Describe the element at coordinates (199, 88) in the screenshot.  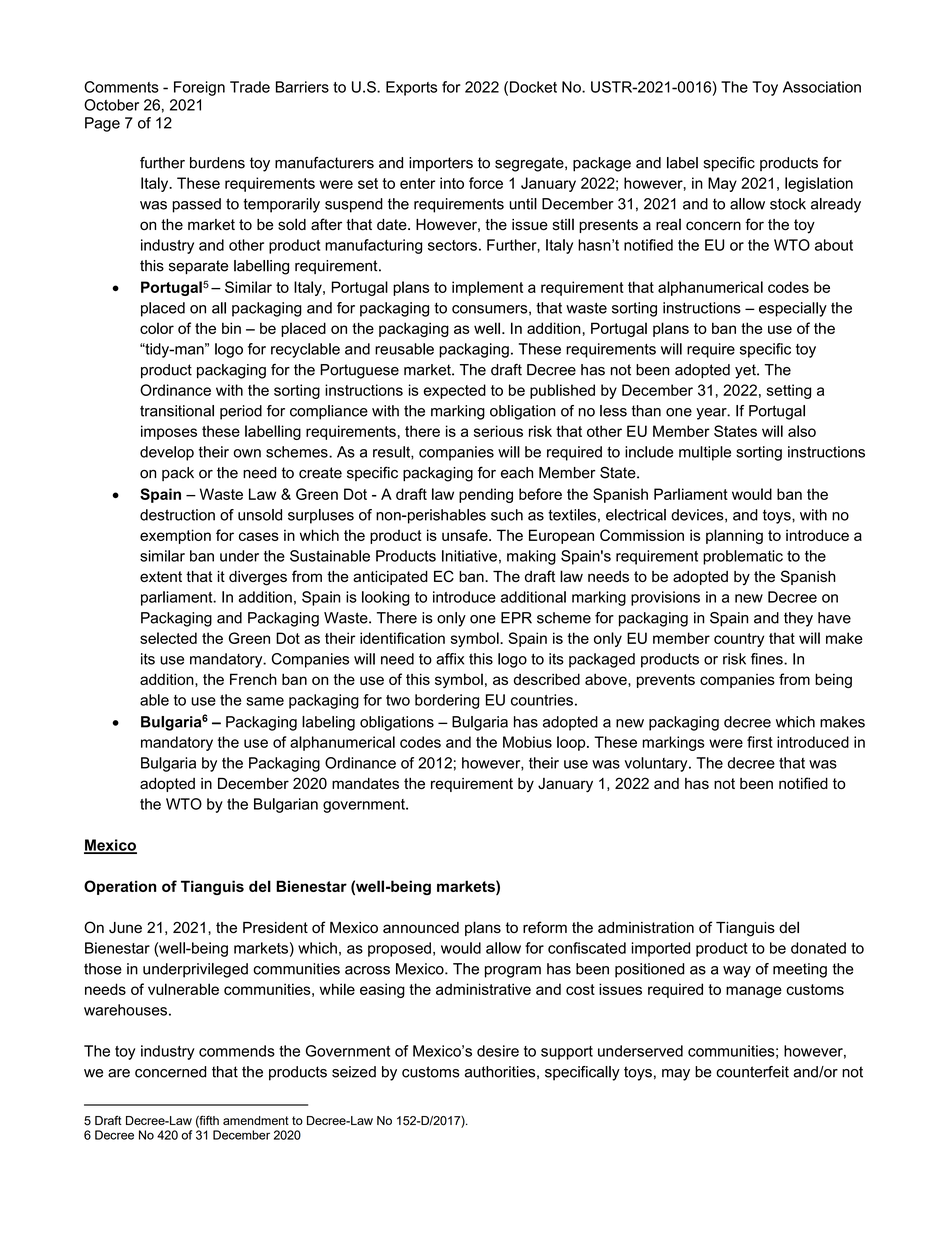
I see `Foreign` at that location.
